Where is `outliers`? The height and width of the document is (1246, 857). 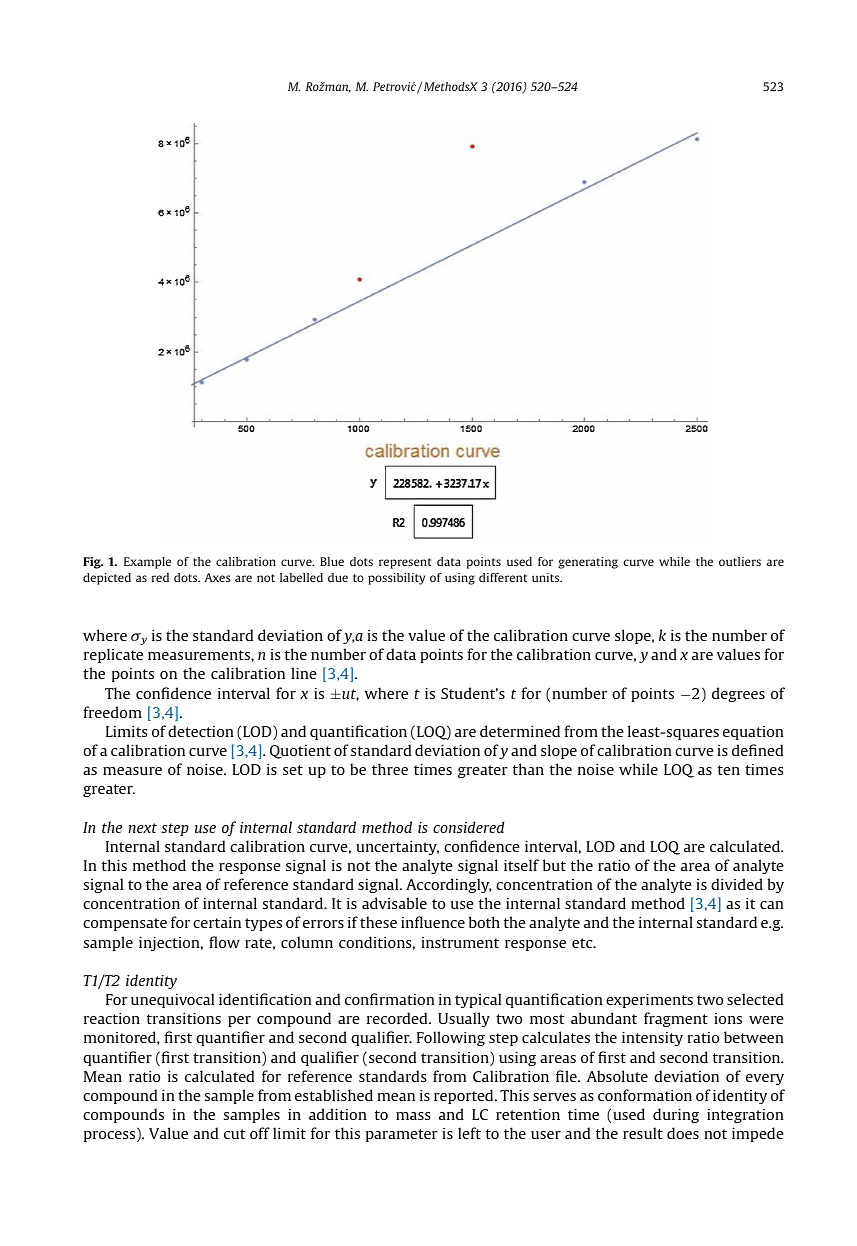 outliers is located at coordinates (740, 561).
